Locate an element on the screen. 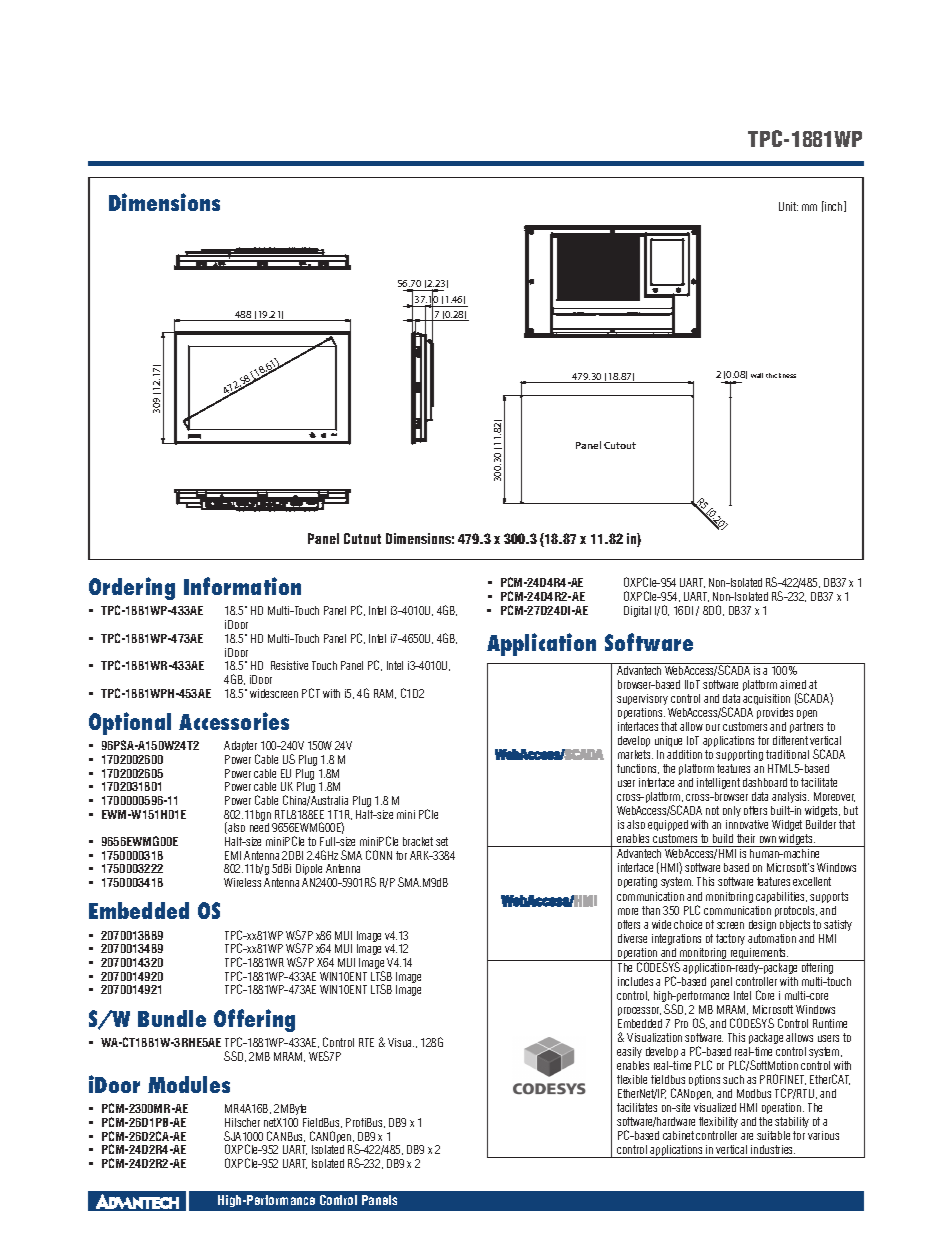 The width and height of the screenshot is (952, 1233). Adapter is located at coordinates (241, 748).
